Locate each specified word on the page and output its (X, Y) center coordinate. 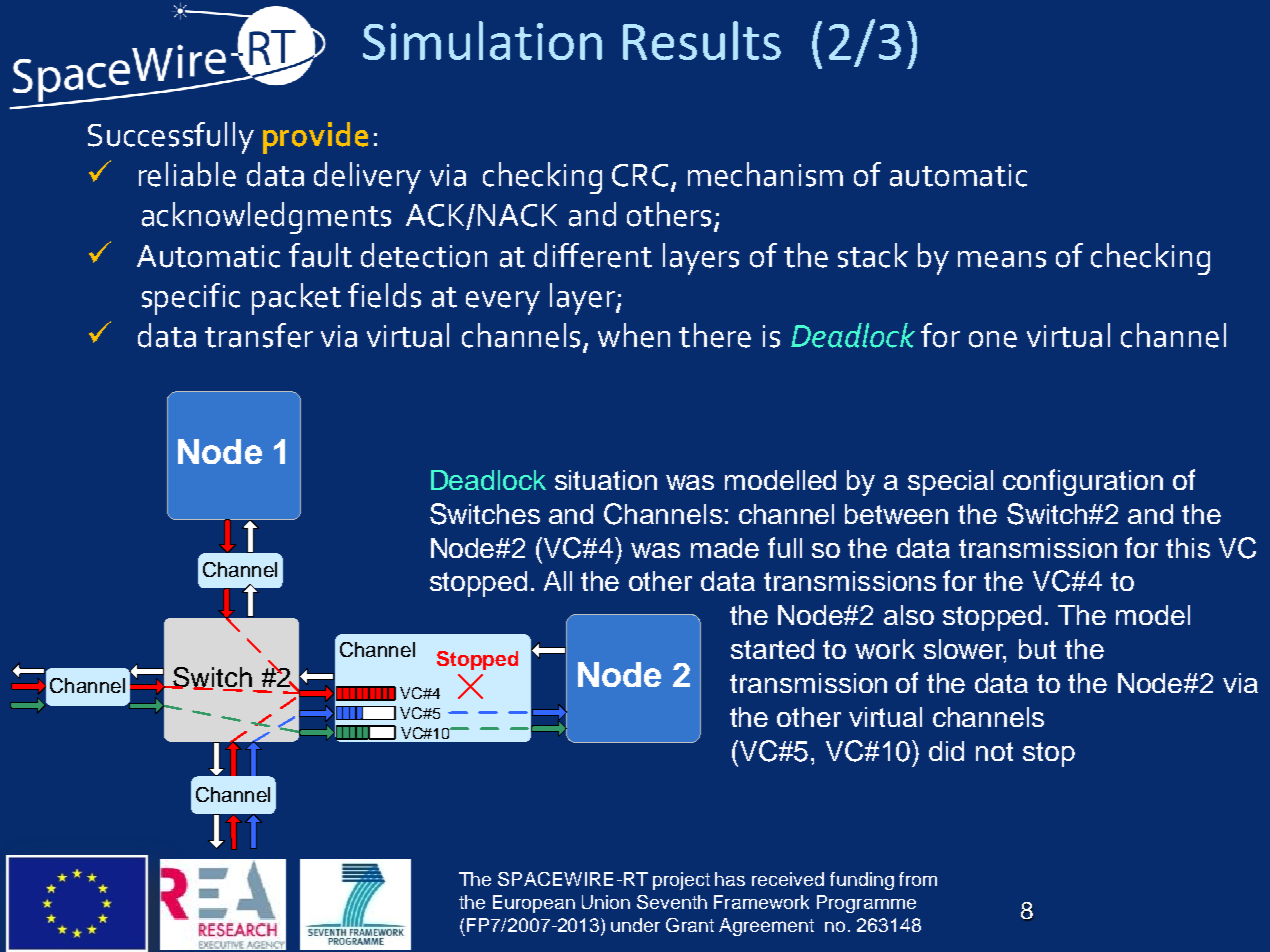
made (725, 548)
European (534, 904)
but (1037, 649)
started (772, 649)
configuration (1083, 482)
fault (320, 255)
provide (315, 138)
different (593, 255)
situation (606, 480)
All (558, 581)
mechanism (765, 174)
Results (702, 40)
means (1002, 259)
